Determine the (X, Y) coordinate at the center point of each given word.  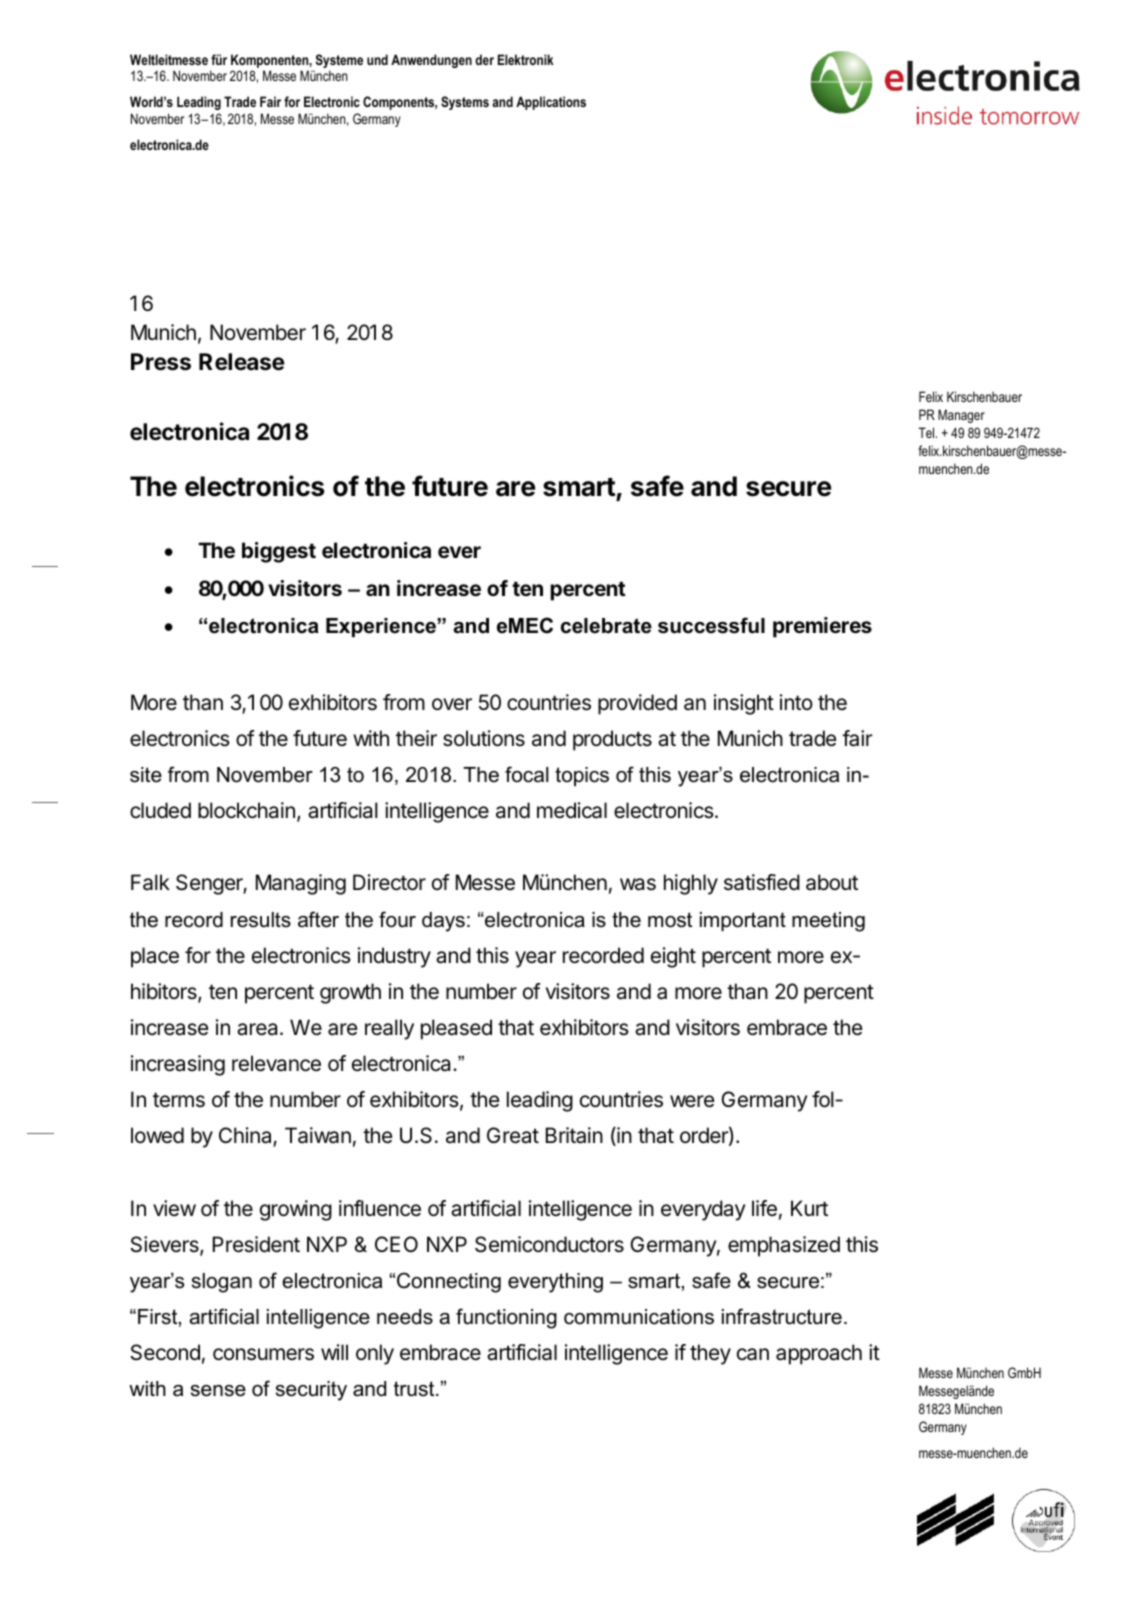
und (377, 59)
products (612, 740)
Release (242, 362)
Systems (465, 103)
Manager (961, 416)
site (146, 775)
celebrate (606, 626)
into (796, 702)
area (259, 1029)
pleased (456, 1029)
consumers (263, 1354)
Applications (551, 103)
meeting (828, 922)
